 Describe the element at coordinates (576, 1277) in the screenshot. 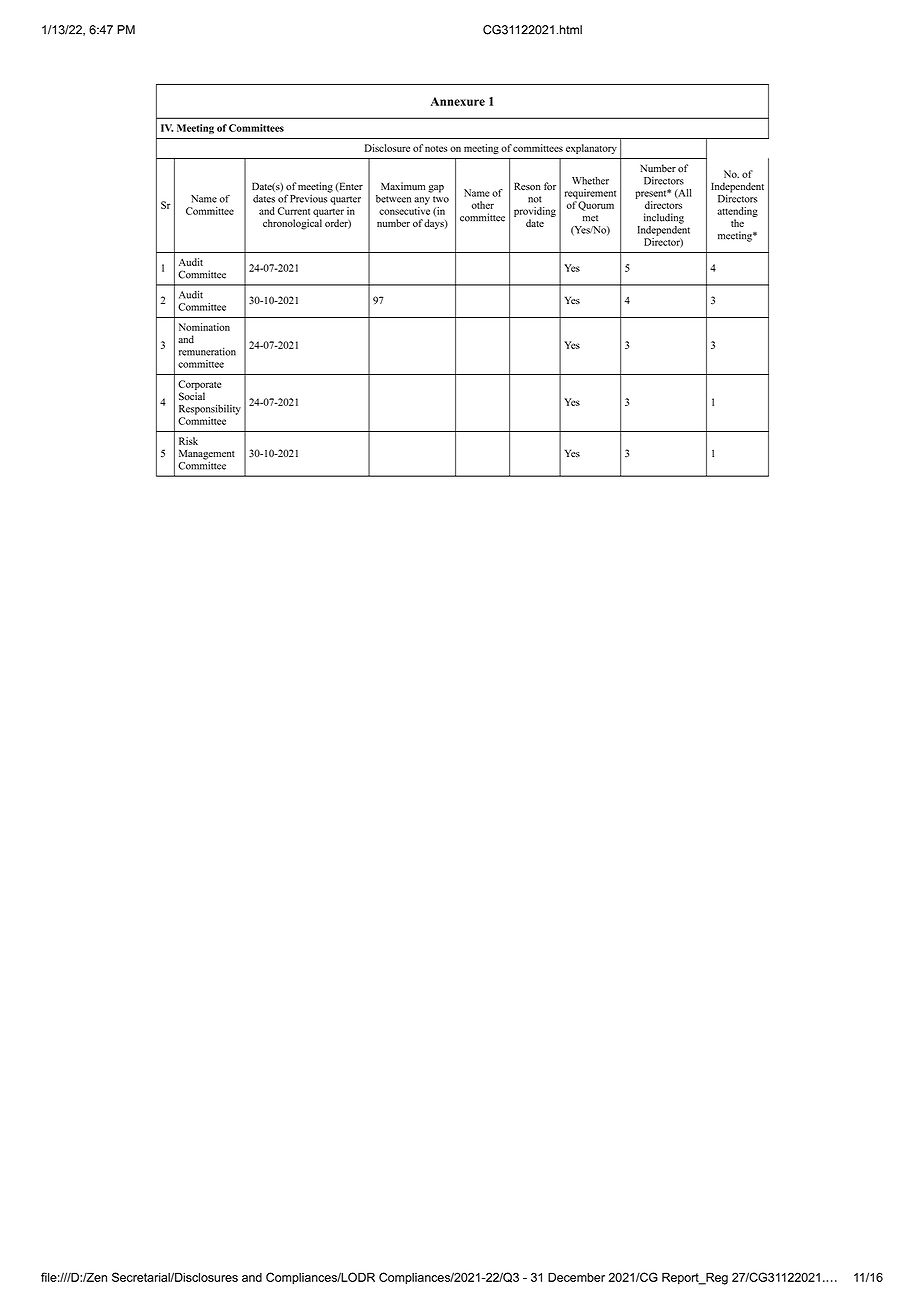

I see `December` at that location.
